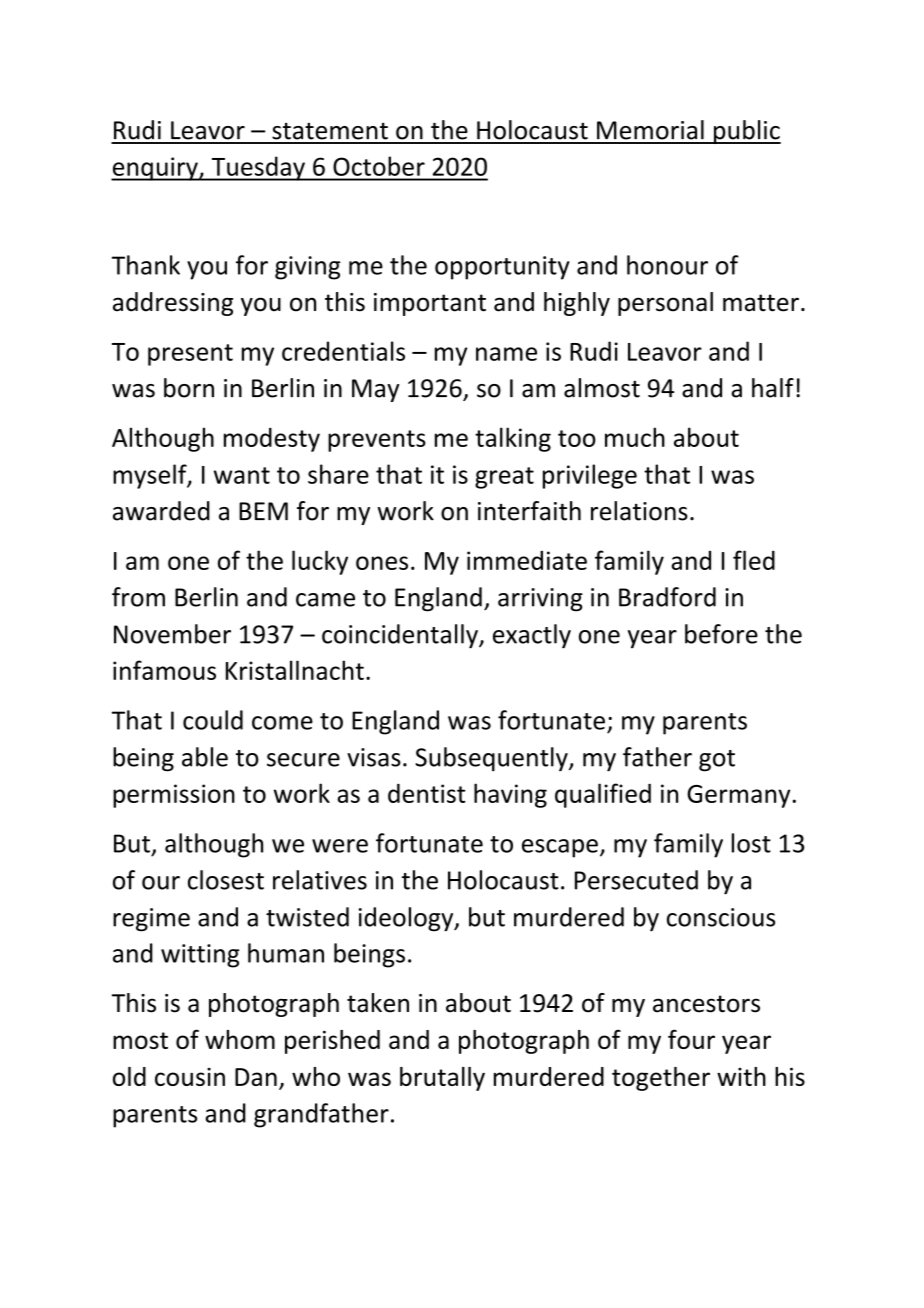 The width and height of the screenshot is (924, 1308). Describe the element at coordinates (442, 1079) in the screenshot. I see `brutally` at that location.
